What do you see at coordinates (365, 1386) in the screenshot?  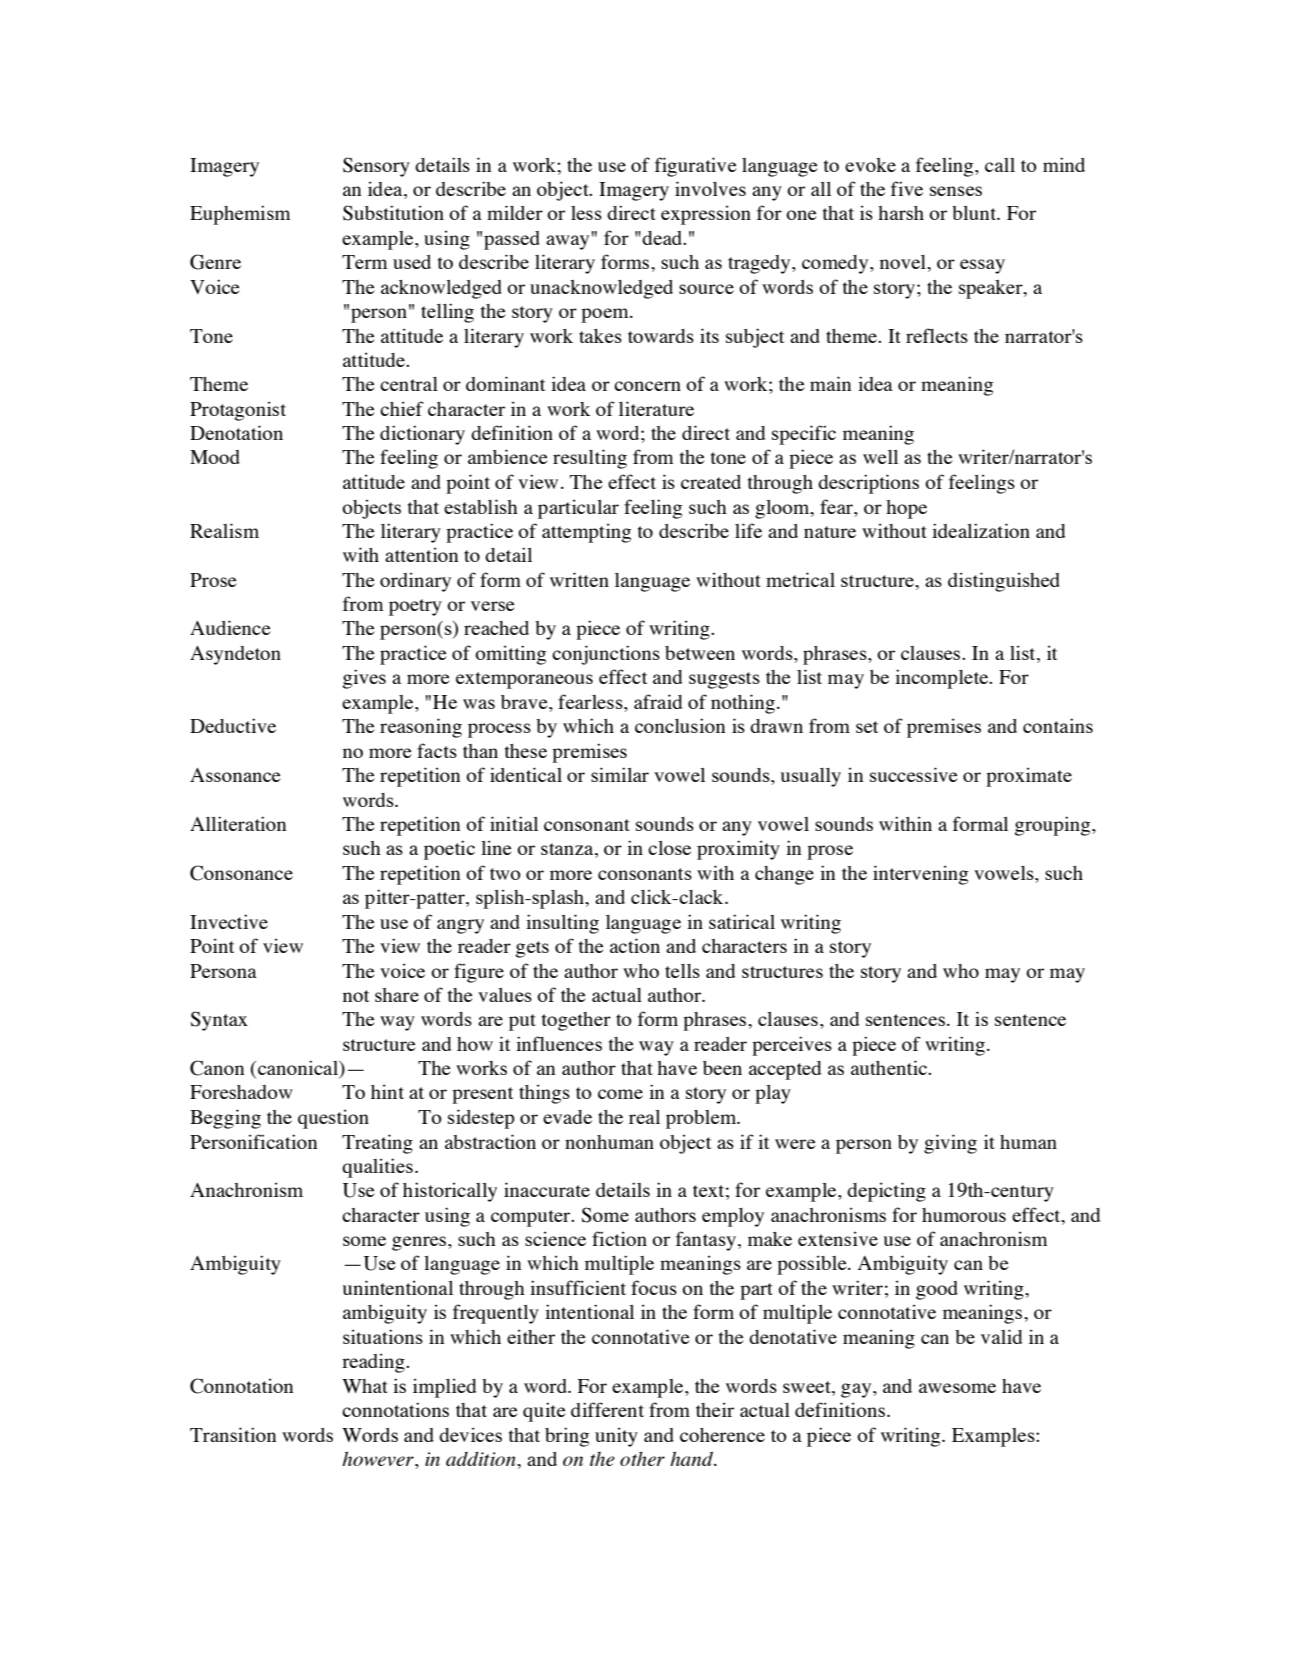 I see `What` at bounding box center [365, 1386].
